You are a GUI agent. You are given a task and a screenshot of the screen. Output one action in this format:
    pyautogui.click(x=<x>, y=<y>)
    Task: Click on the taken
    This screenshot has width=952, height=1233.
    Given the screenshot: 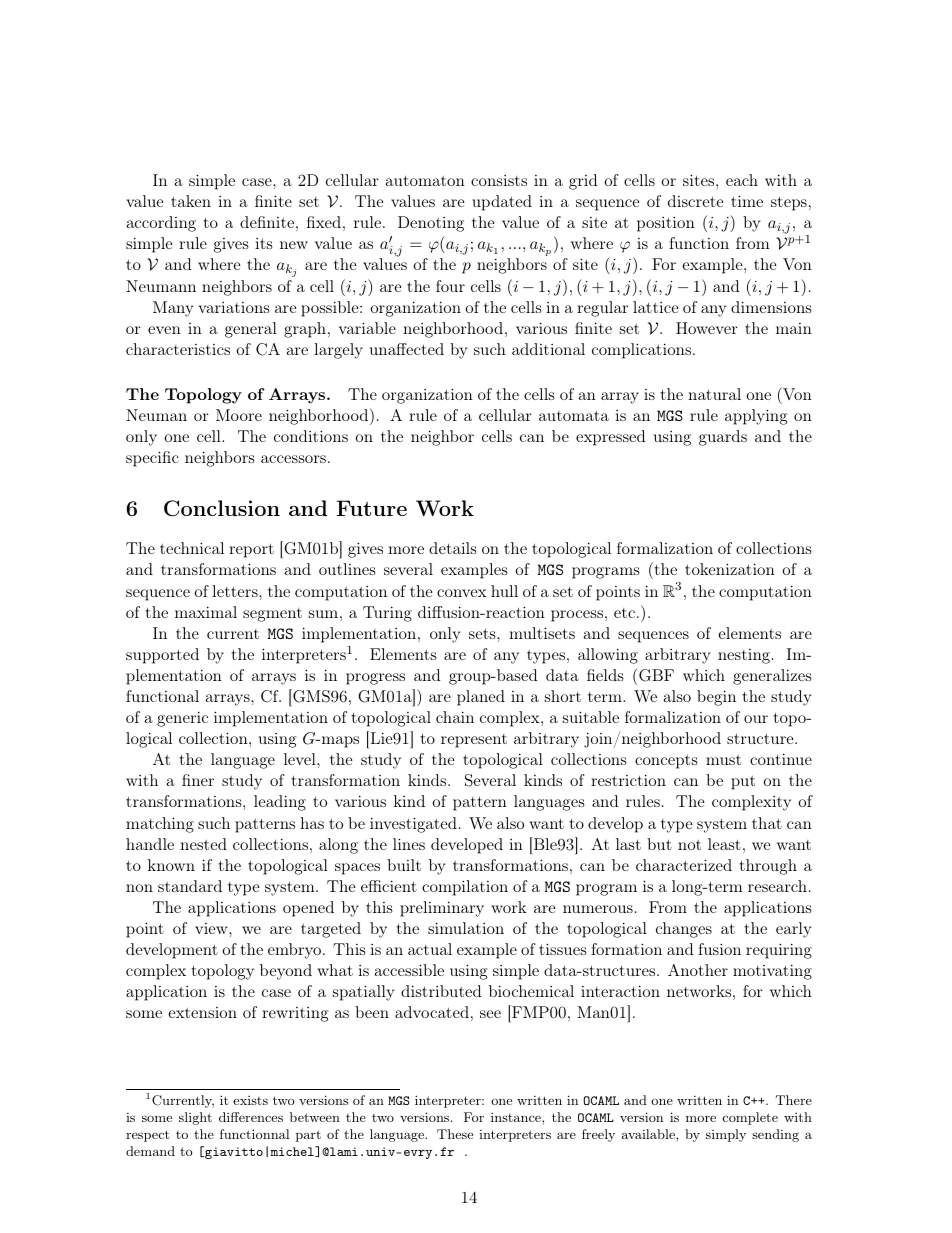 What is the action you would take?
    pyautogui.click(x=191, y=201)
